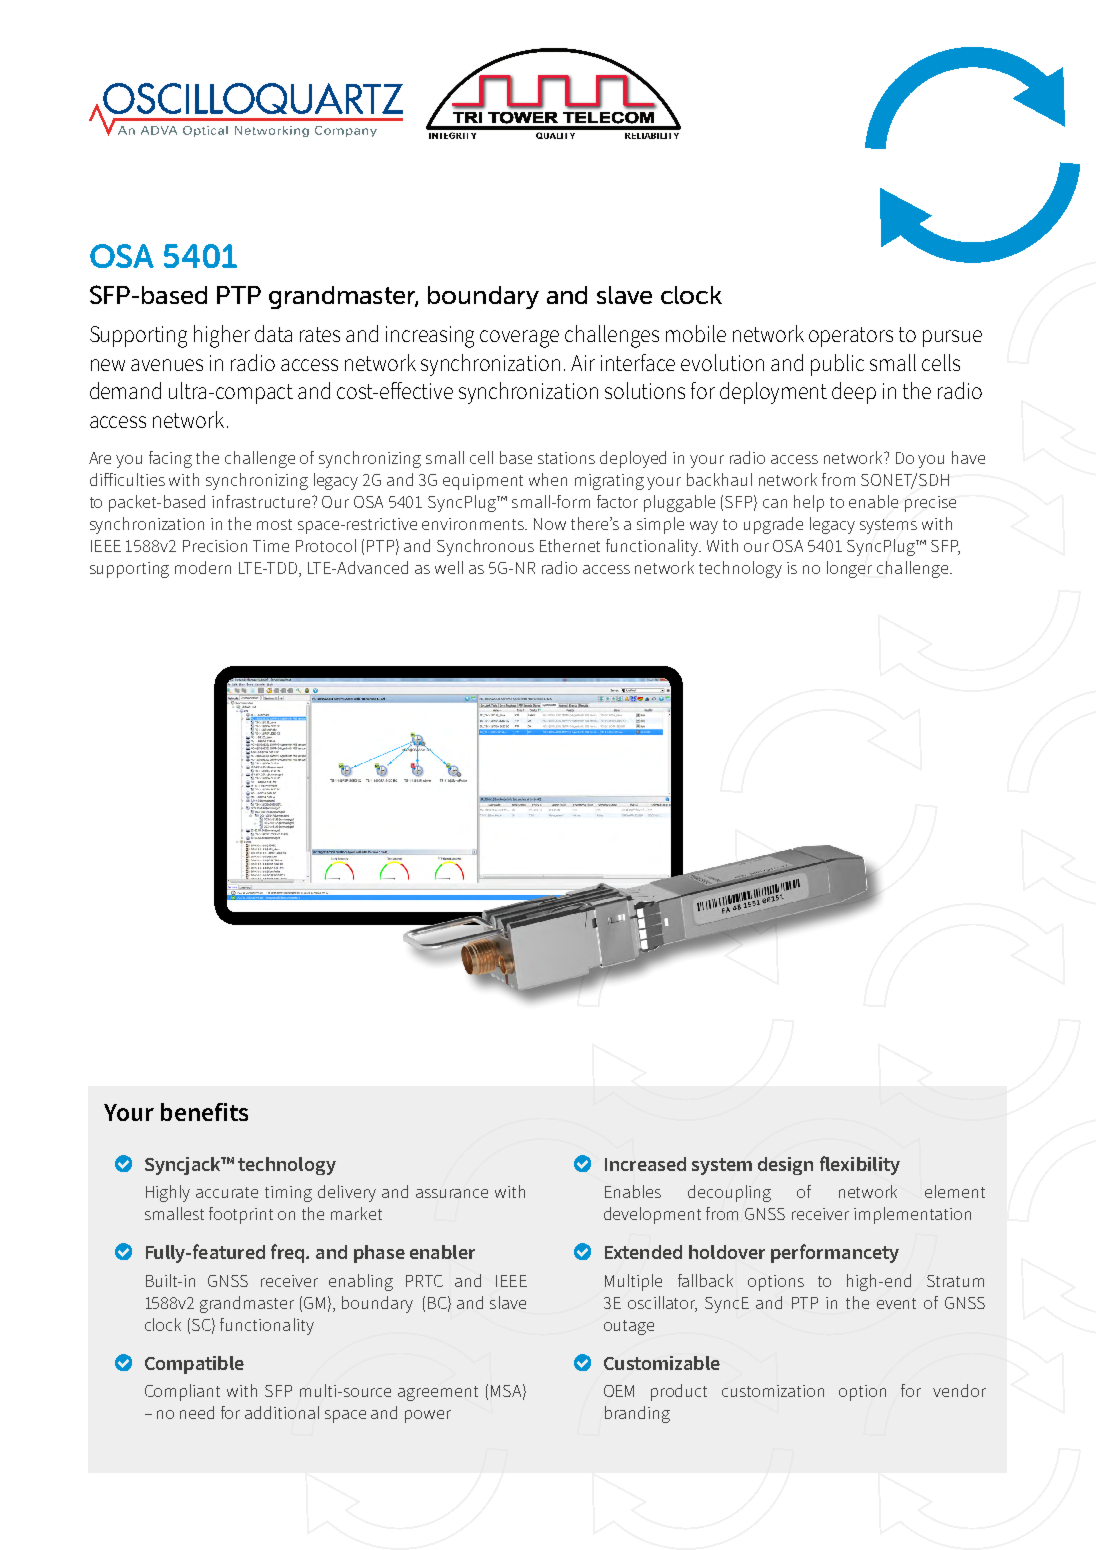  Describe the element at coordinates (227, 1192) in the screenshot. I see `accurate` at that location.
